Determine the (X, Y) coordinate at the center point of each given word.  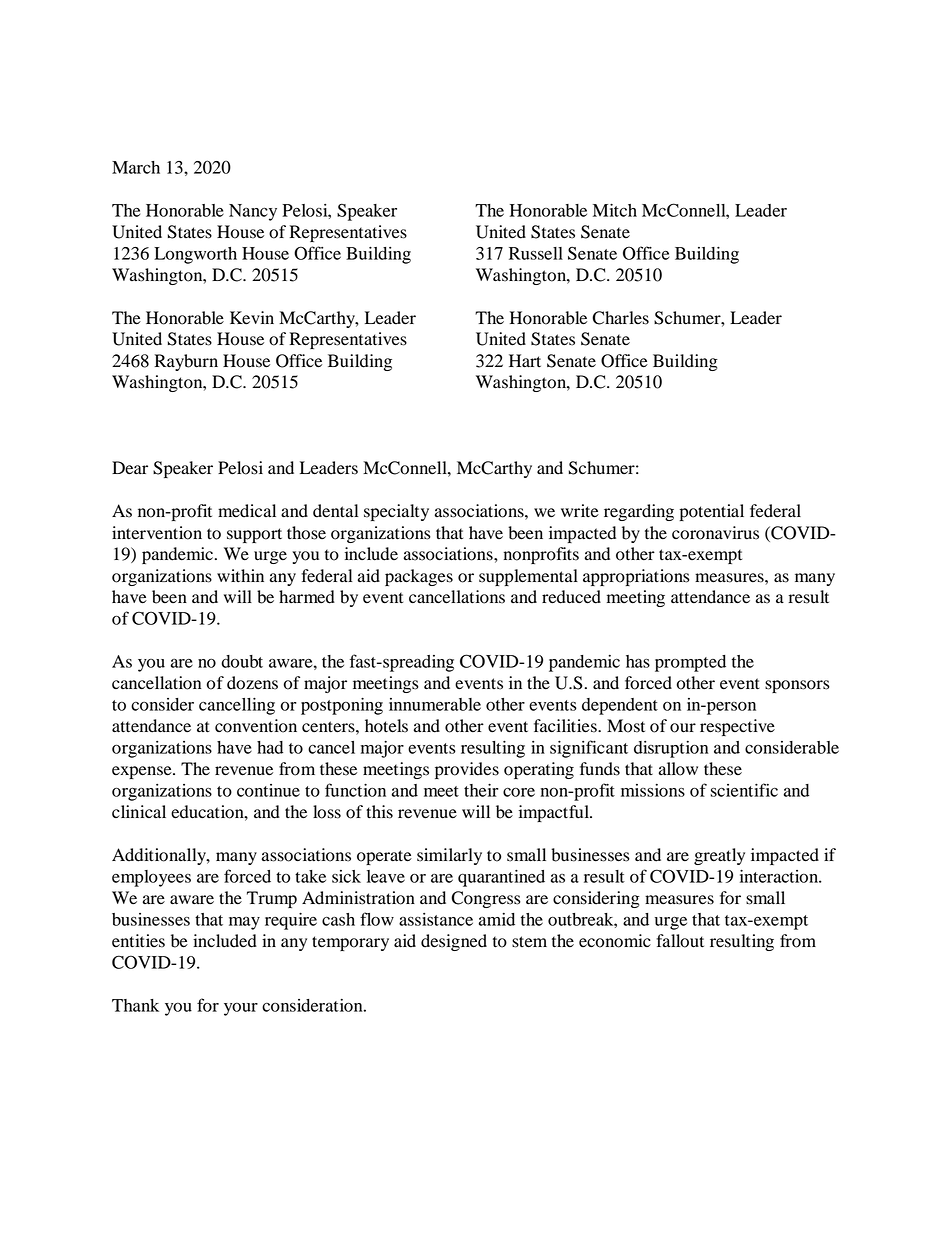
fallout (680, 941)
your (241, 1009)
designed (454, 942)
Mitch (615, 210)
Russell (536, 253)
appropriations (636, 577)
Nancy (253, 212)
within (240, 576)
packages (419, 577)
